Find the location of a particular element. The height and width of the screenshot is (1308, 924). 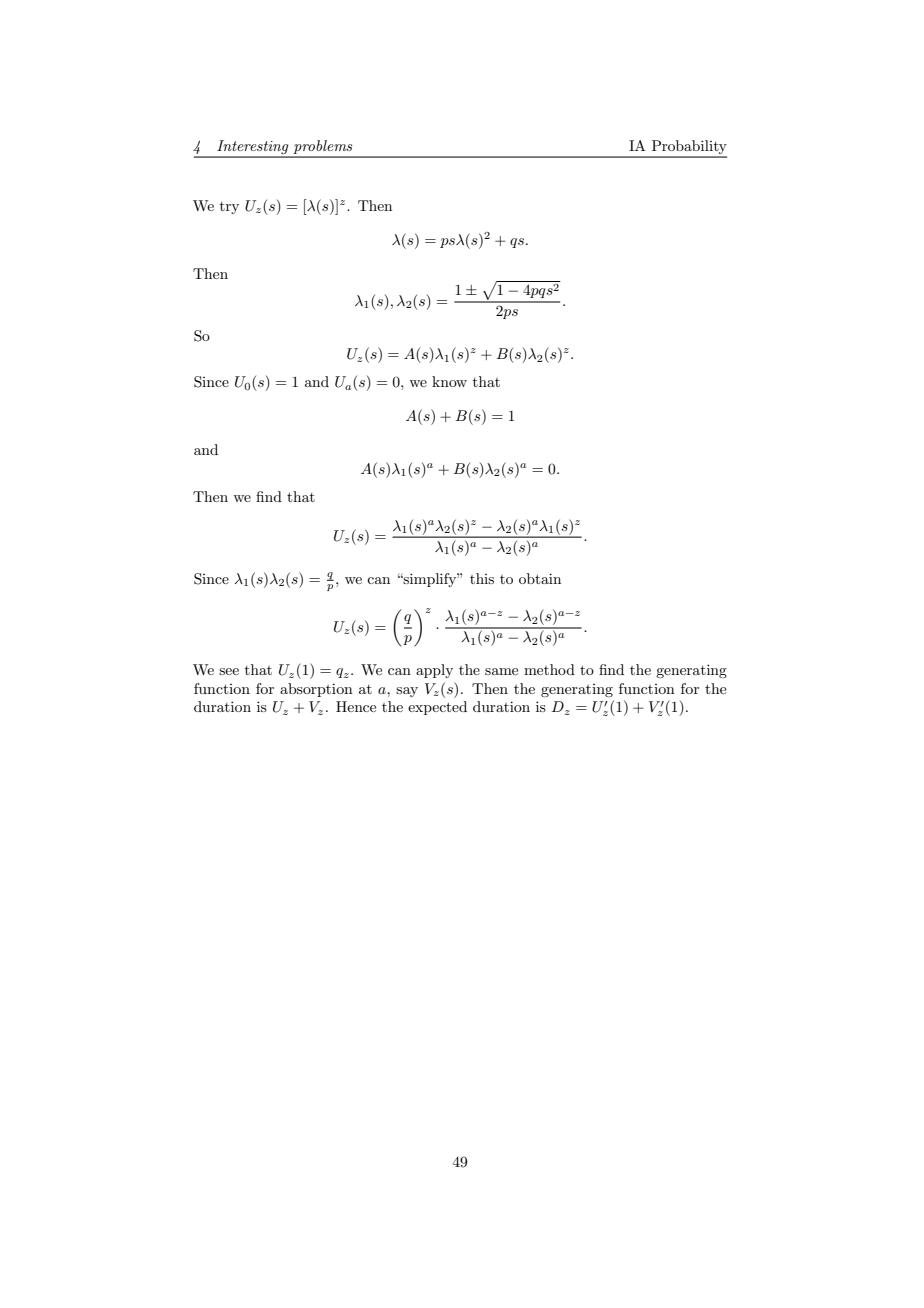

Probability is located at coordinates (688, 148).
